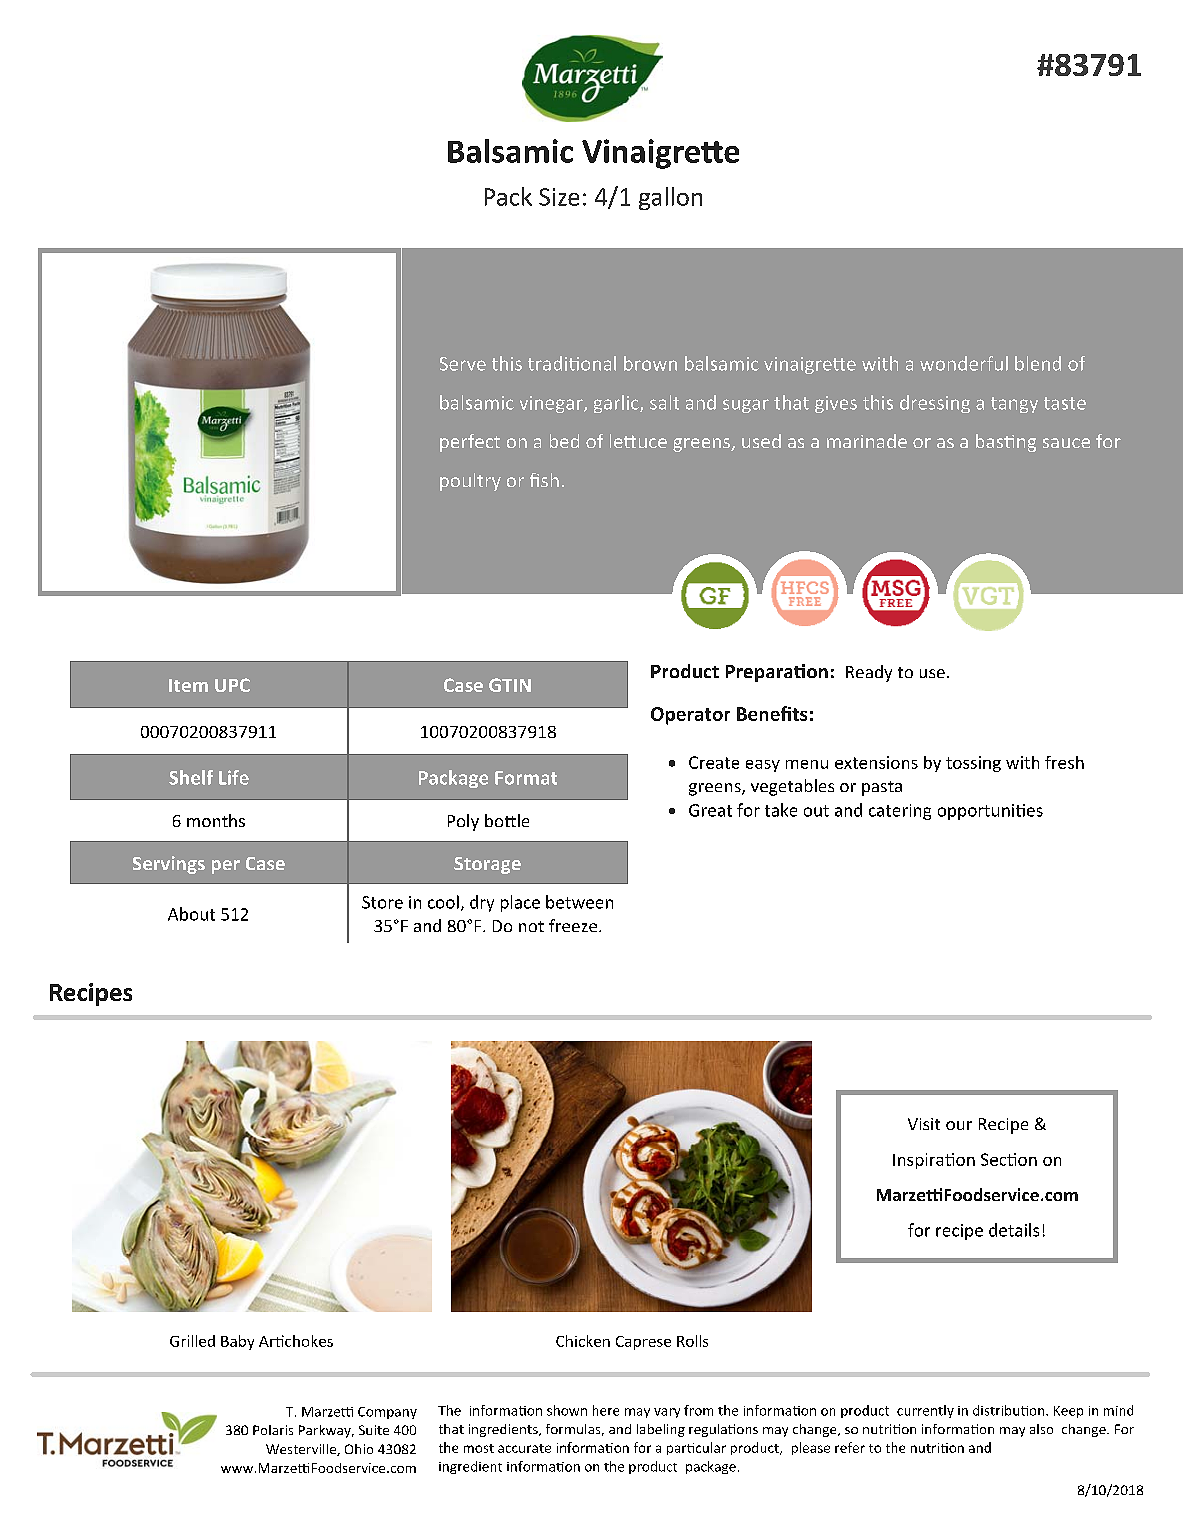  What do you see at coordinates (1066, 443) in the document?
I see `sauce` at bounding box center [1066, 443].
